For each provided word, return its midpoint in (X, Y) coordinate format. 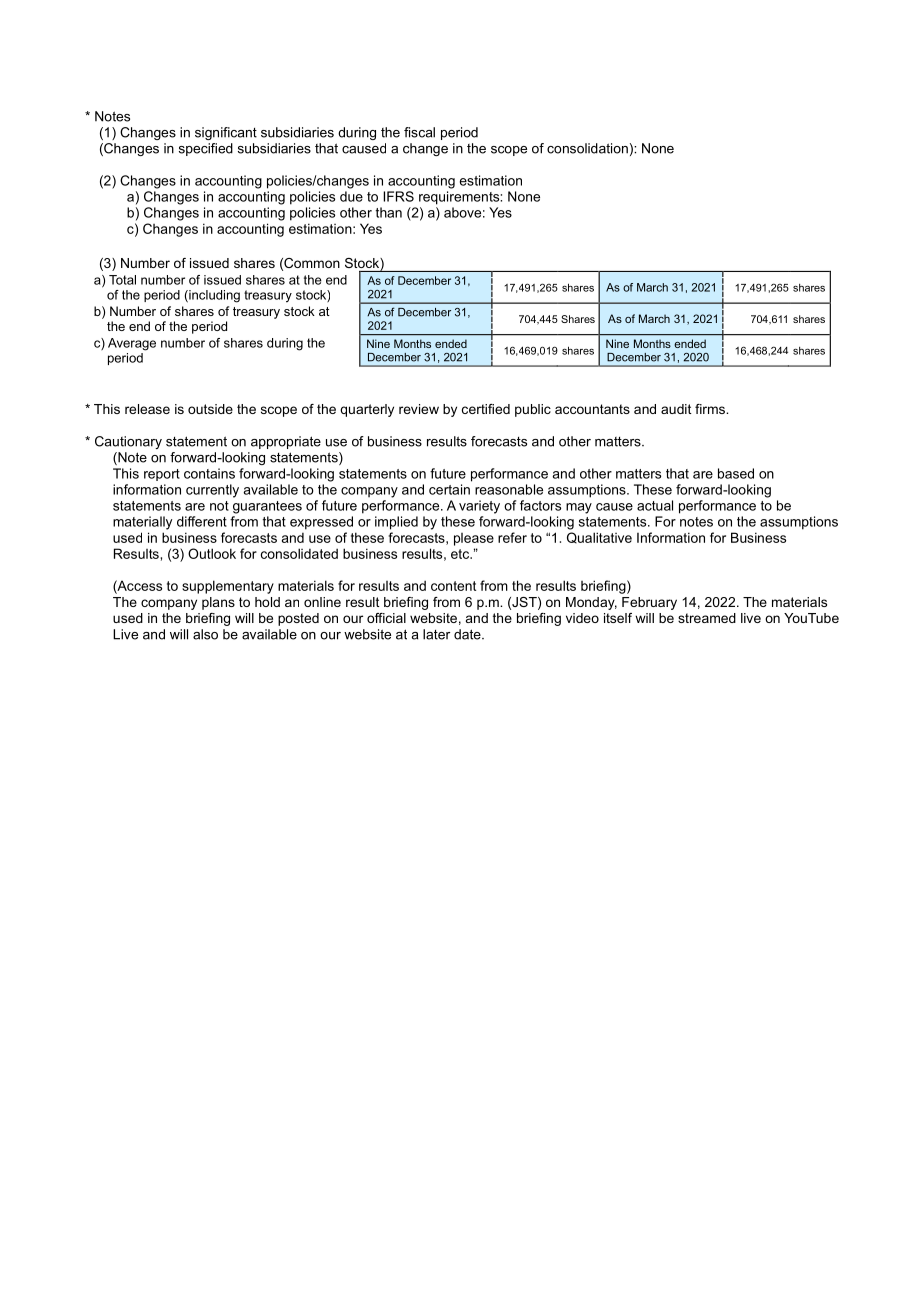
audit (676, 409)
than (389, 212)
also (205, 634)
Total (122, 280)
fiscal (419, 132)
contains (209, 473)
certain (449, 489)
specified (206, 149)
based (736, 473)
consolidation (587, 148)
